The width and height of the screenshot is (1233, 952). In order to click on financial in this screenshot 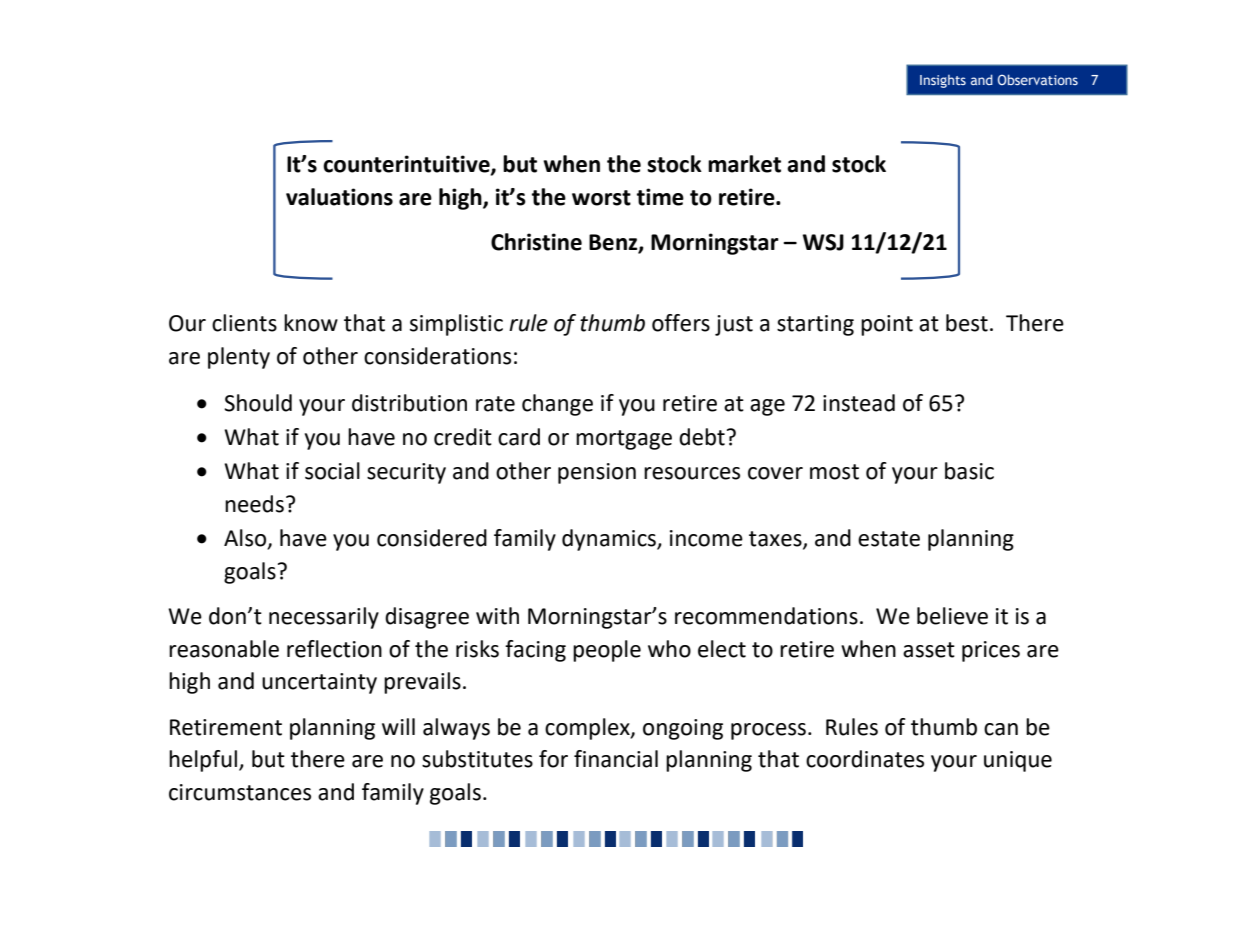, I will do `click(616, 759)`.
